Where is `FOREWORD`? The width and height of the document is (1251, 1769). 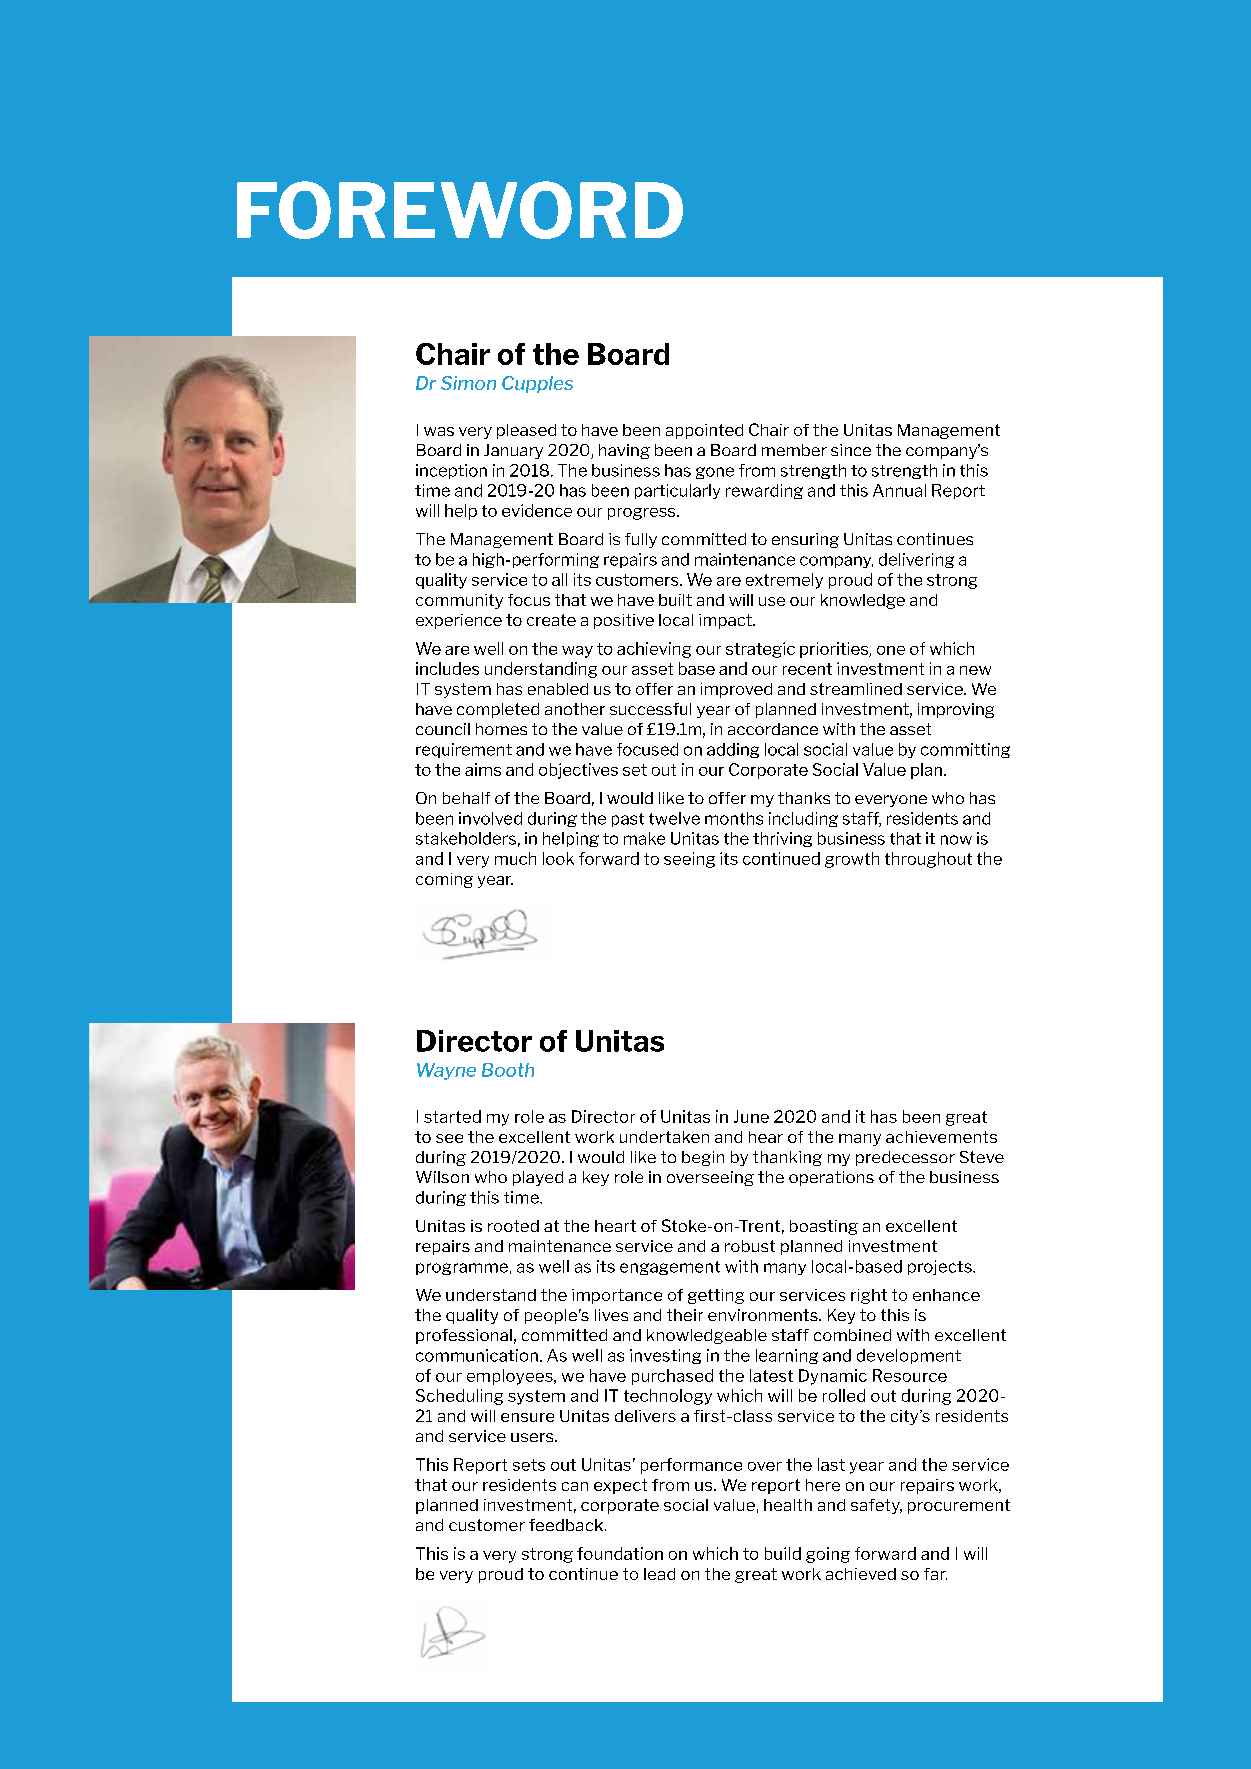 FOREWORD is located at coordinates (460, 210).
